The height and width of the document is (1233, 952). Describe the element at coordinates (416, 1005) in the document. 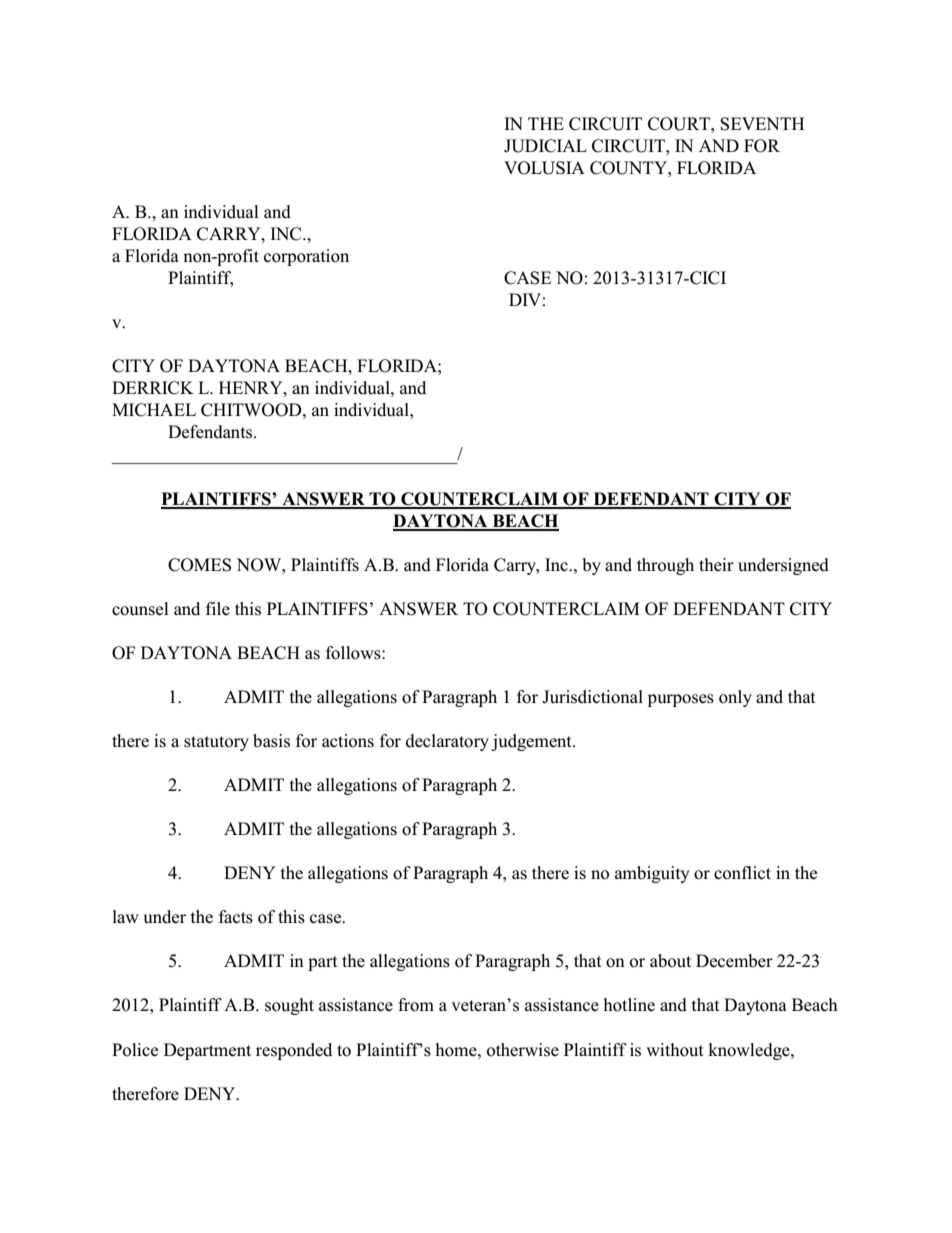

I see `from` at that location.
